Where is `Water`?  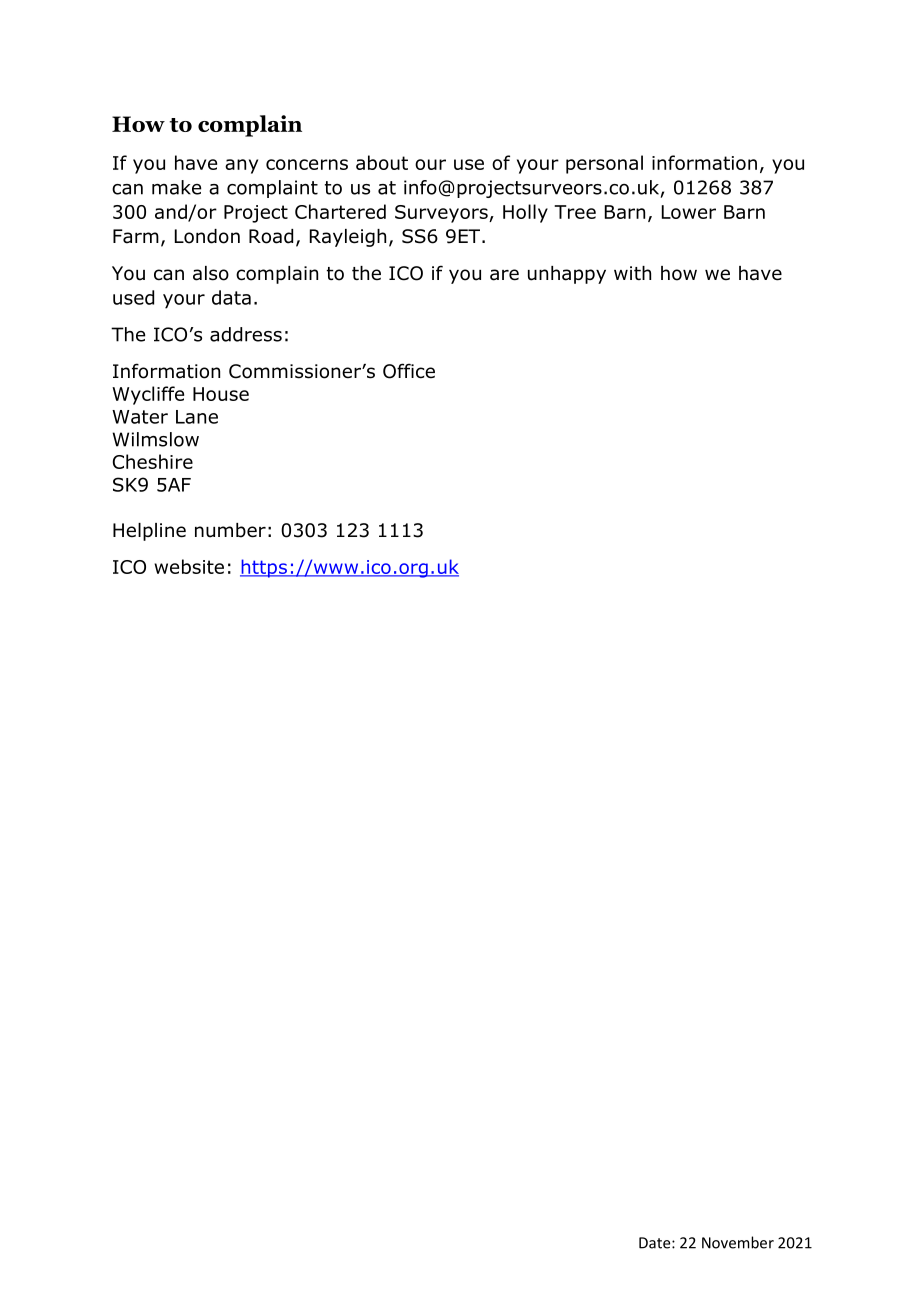
Water is located at coordinates (140, 417).
